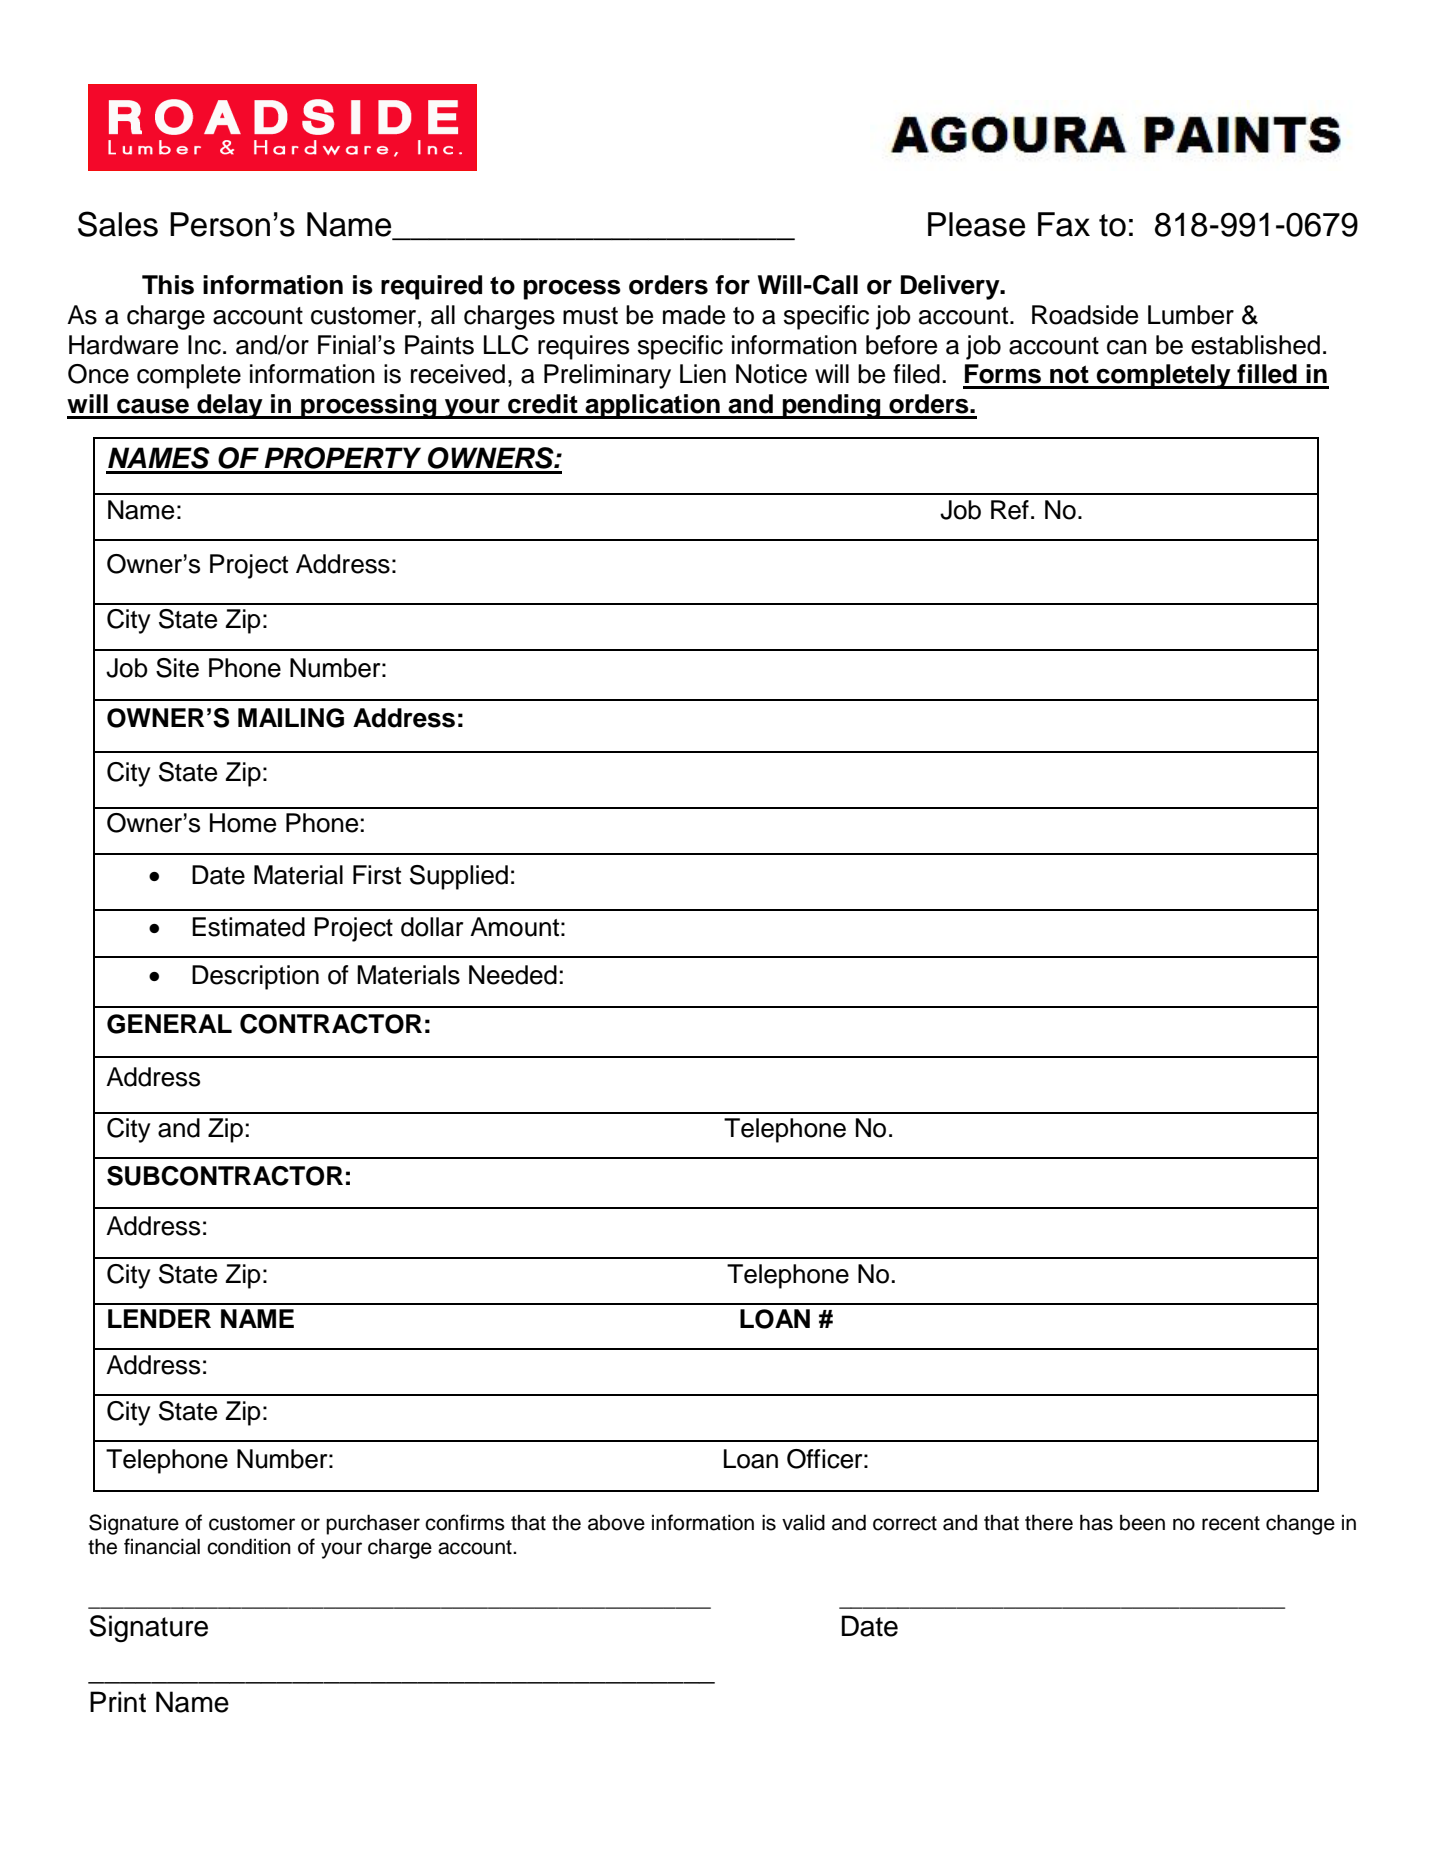 Image resolution: width=1436 pixels, height=1862 pixels. Describe the element at coordinates (1191, 315) in the document. I see `Lumber` at that location.
